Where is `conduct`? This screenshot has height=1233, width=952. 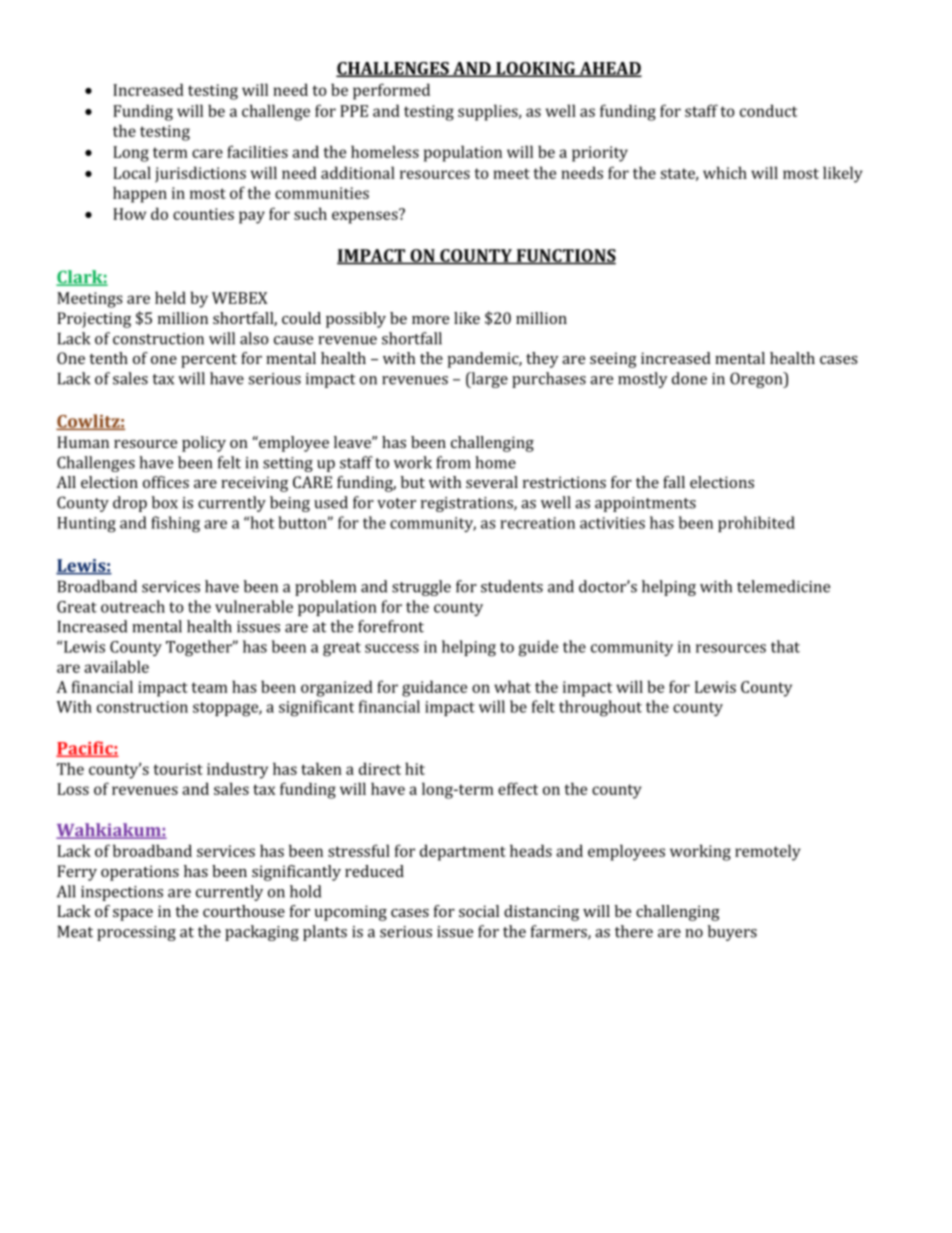
conduct is located at coordinates (768, 110).
